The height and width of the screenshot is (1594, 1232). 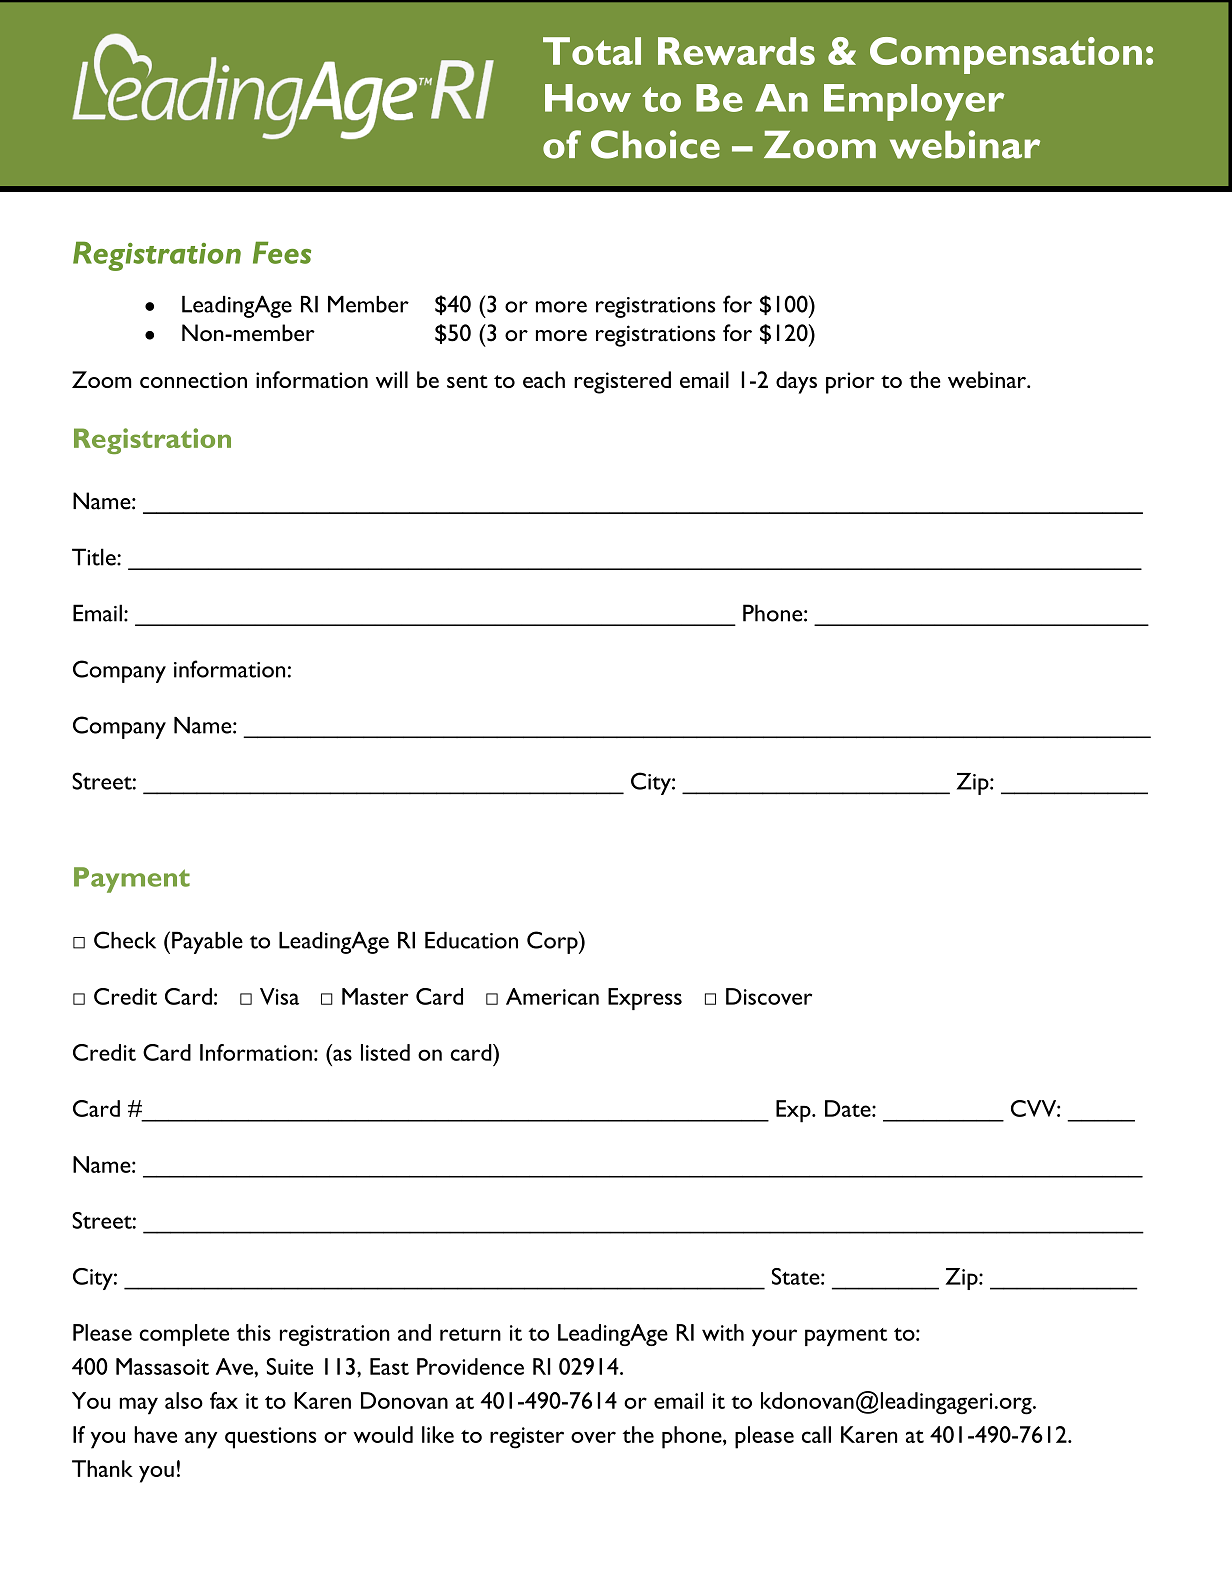 I want to click on Express, so click(x=645, y=999).
